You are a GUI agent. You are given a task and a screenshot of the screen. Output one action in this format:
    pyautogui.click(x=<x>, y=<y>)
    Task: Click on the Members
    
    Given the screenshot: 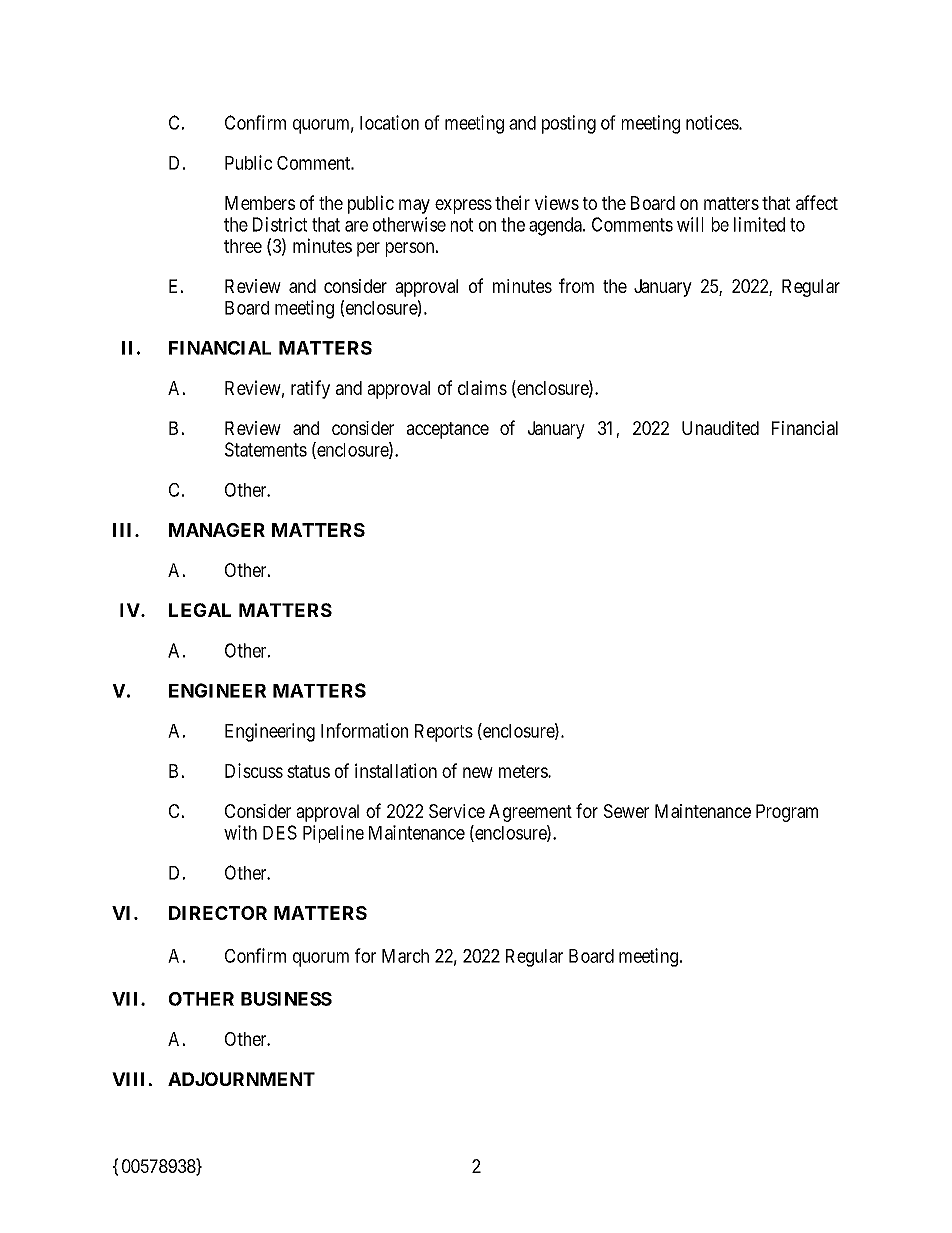 What is the action you would take?
    pyautogui.click(x=260, y=203)
